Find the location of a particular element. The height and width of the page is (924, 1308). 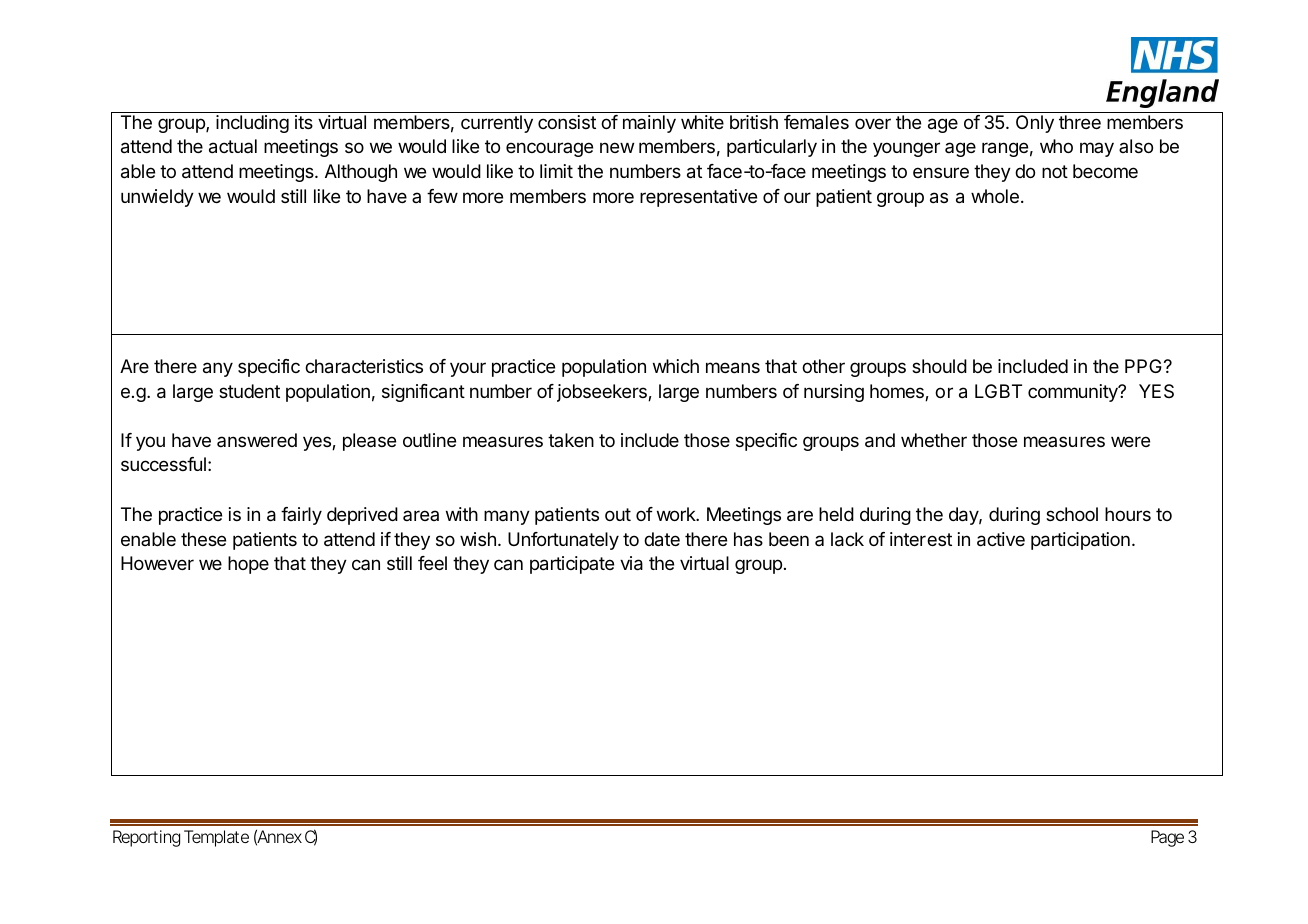

may is located at coordinates (1097, 149).
